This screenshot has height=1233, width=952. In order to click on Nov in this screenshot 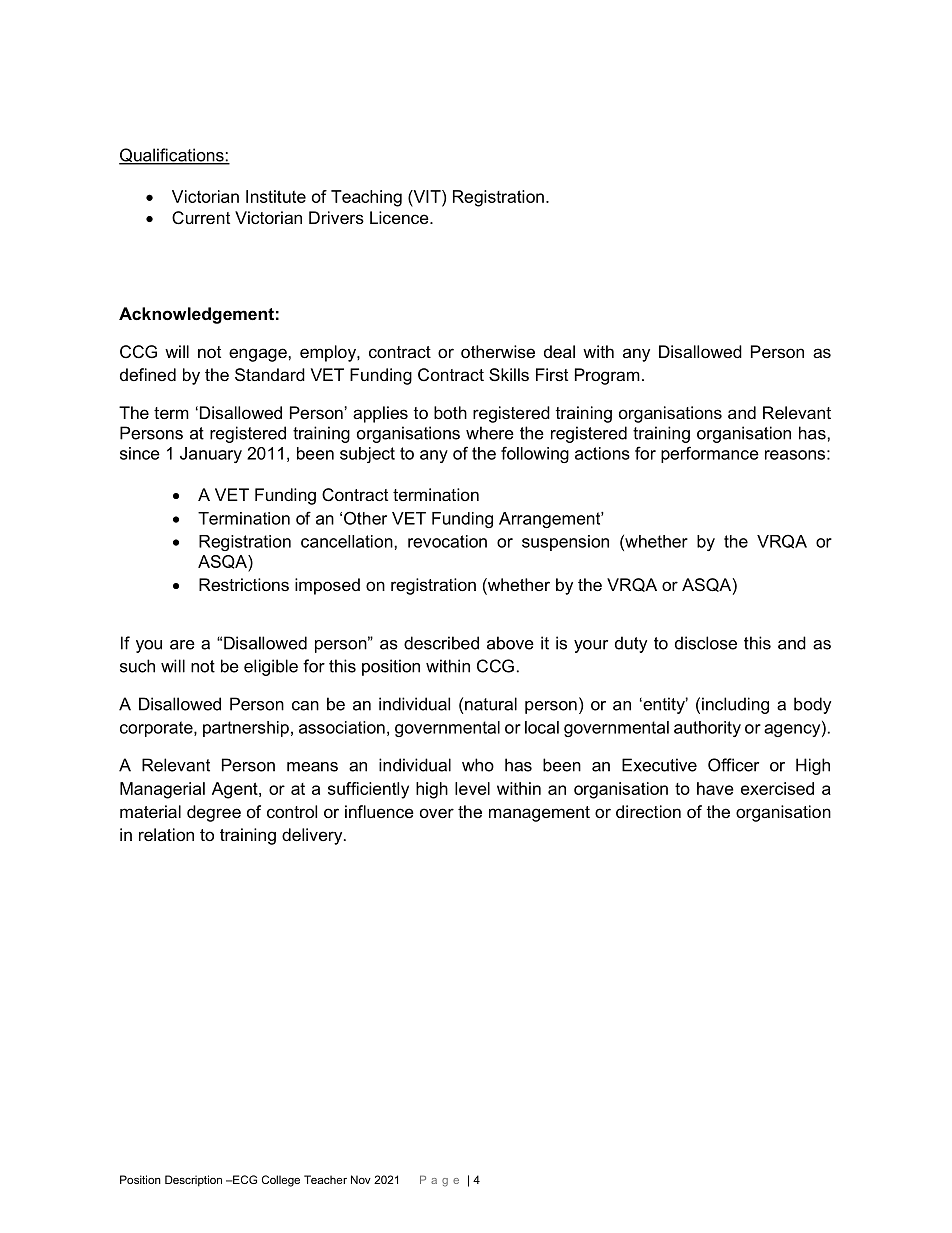, I will do `click(361, 1179)`.
